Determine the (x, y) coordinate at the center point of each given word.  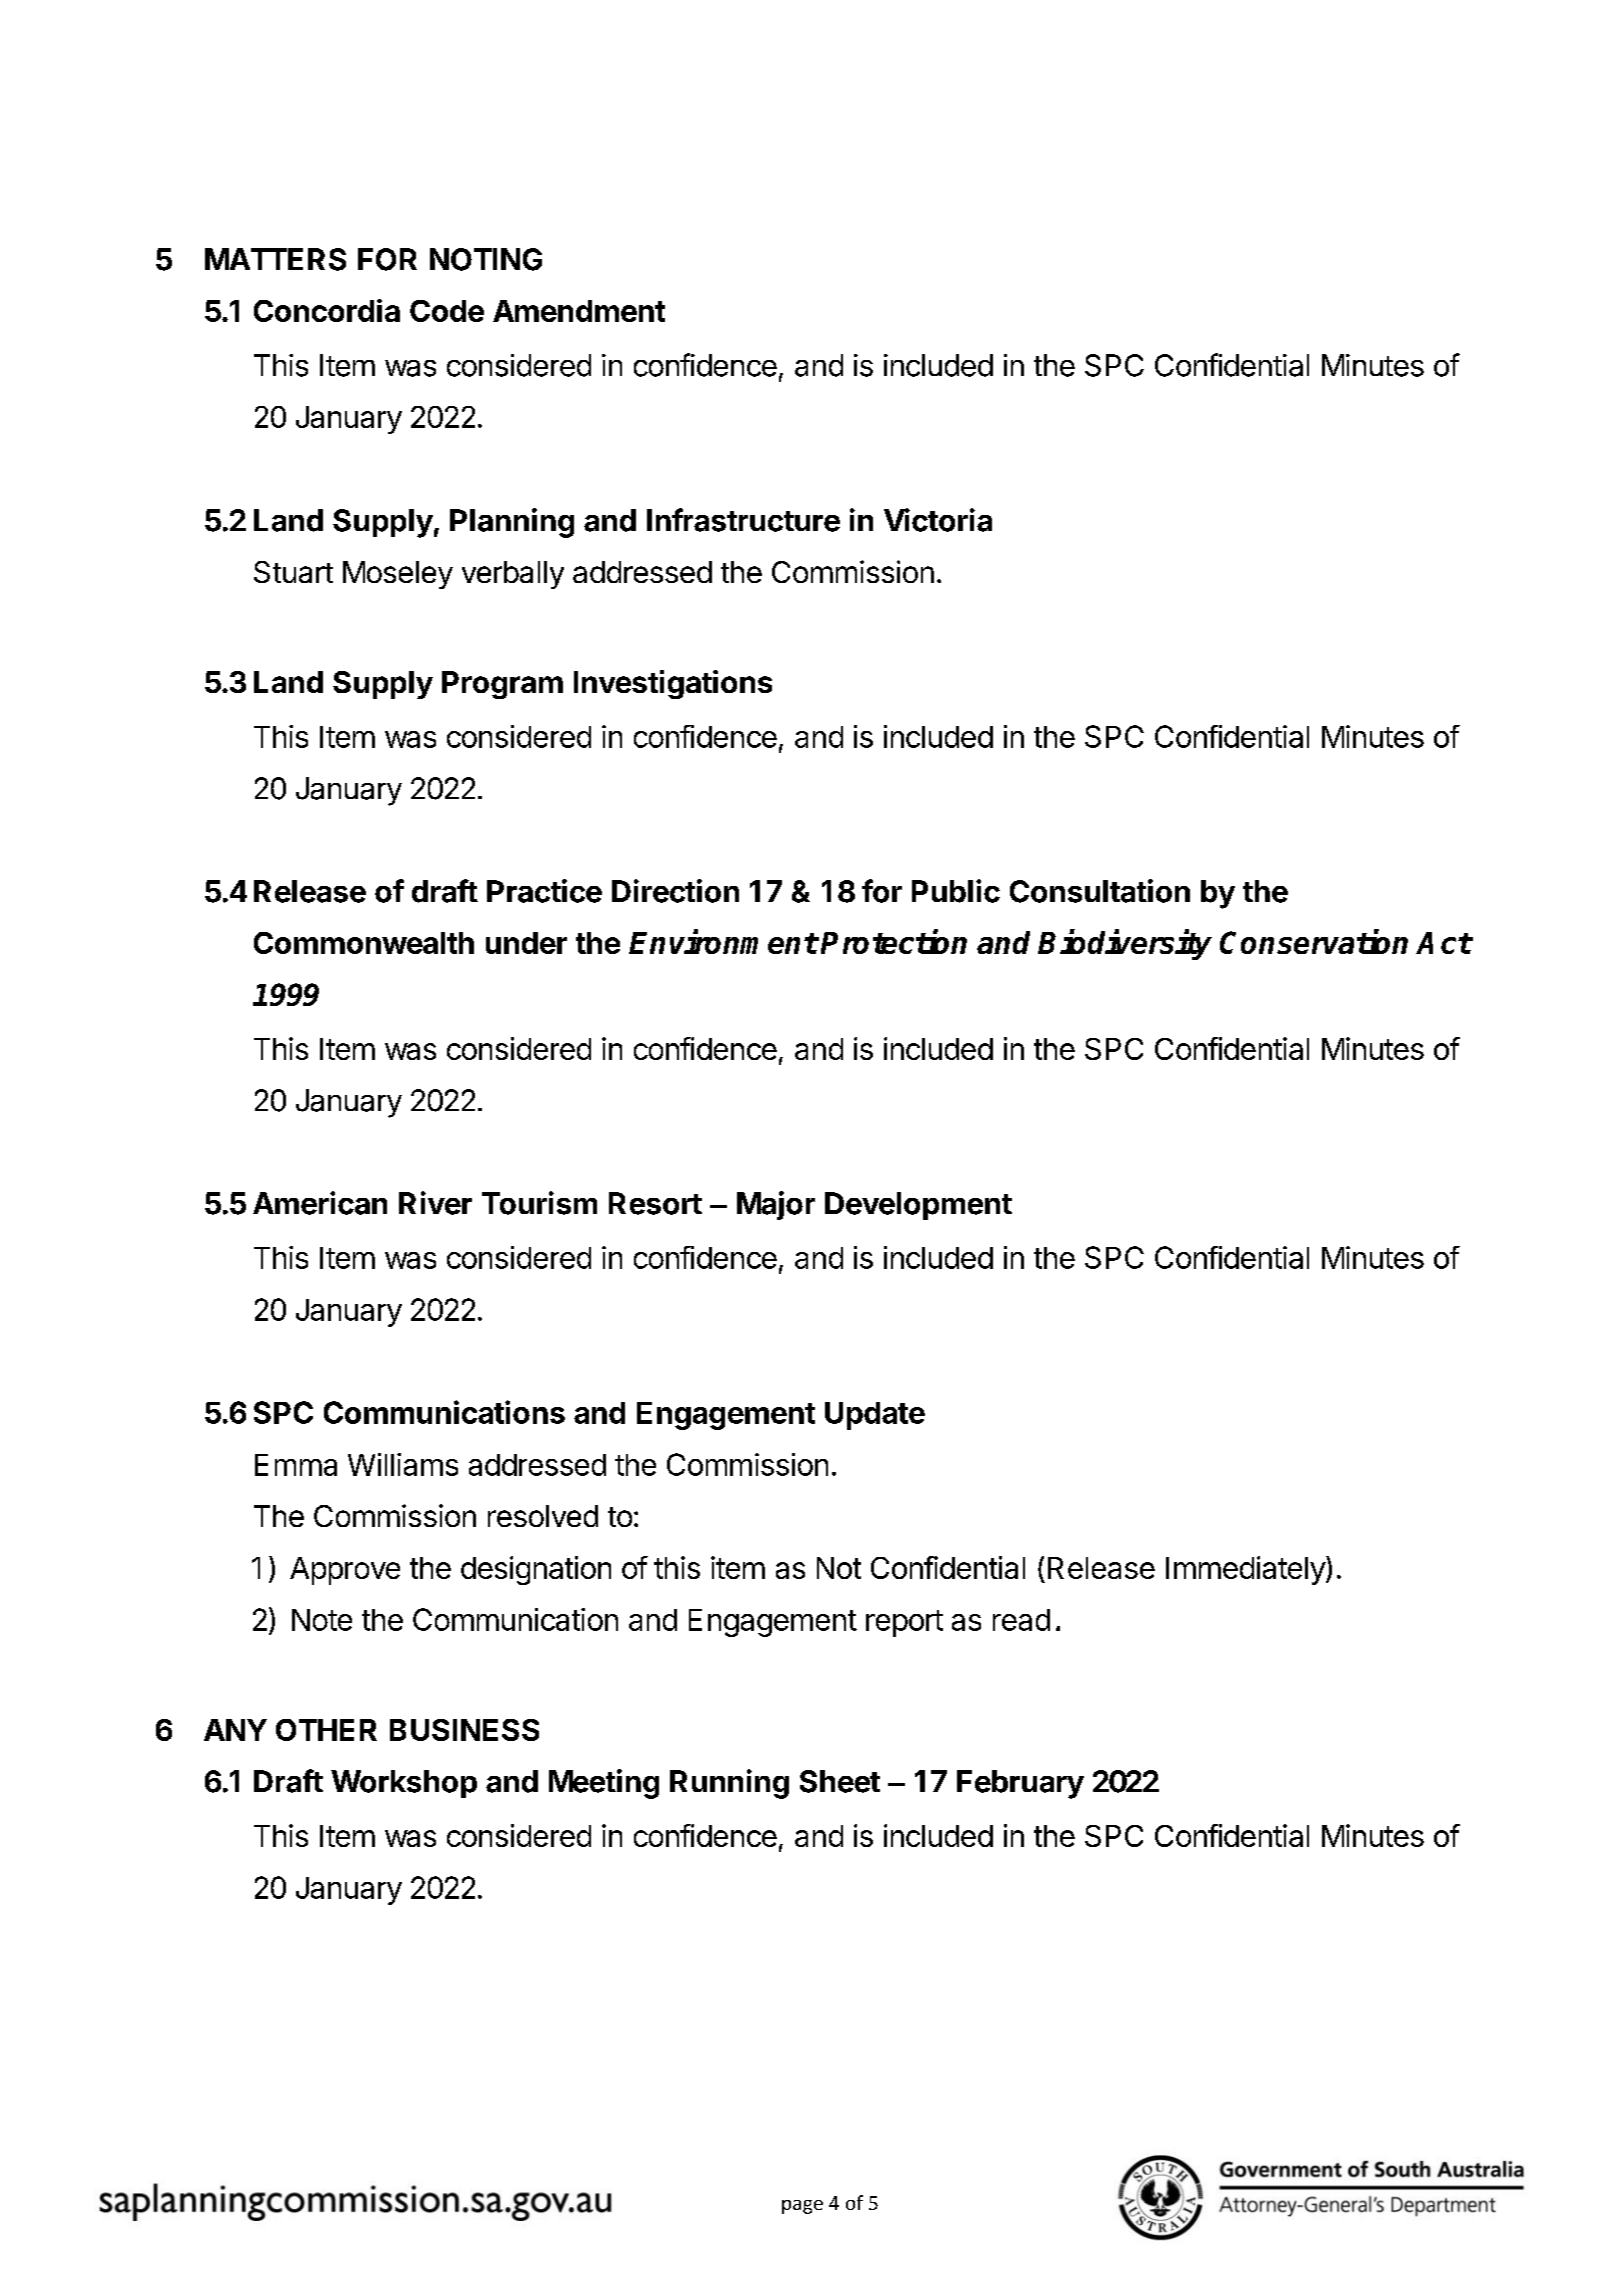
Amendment (579, 311)
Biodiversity (1125, 945)
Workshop (404, 1784)
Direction (675, 891)
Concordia (327, 310)
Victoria (938, 520)
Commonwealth (364, 943)
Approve (345, 1571)
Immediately (1246, 1570)
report (904, 1623)
